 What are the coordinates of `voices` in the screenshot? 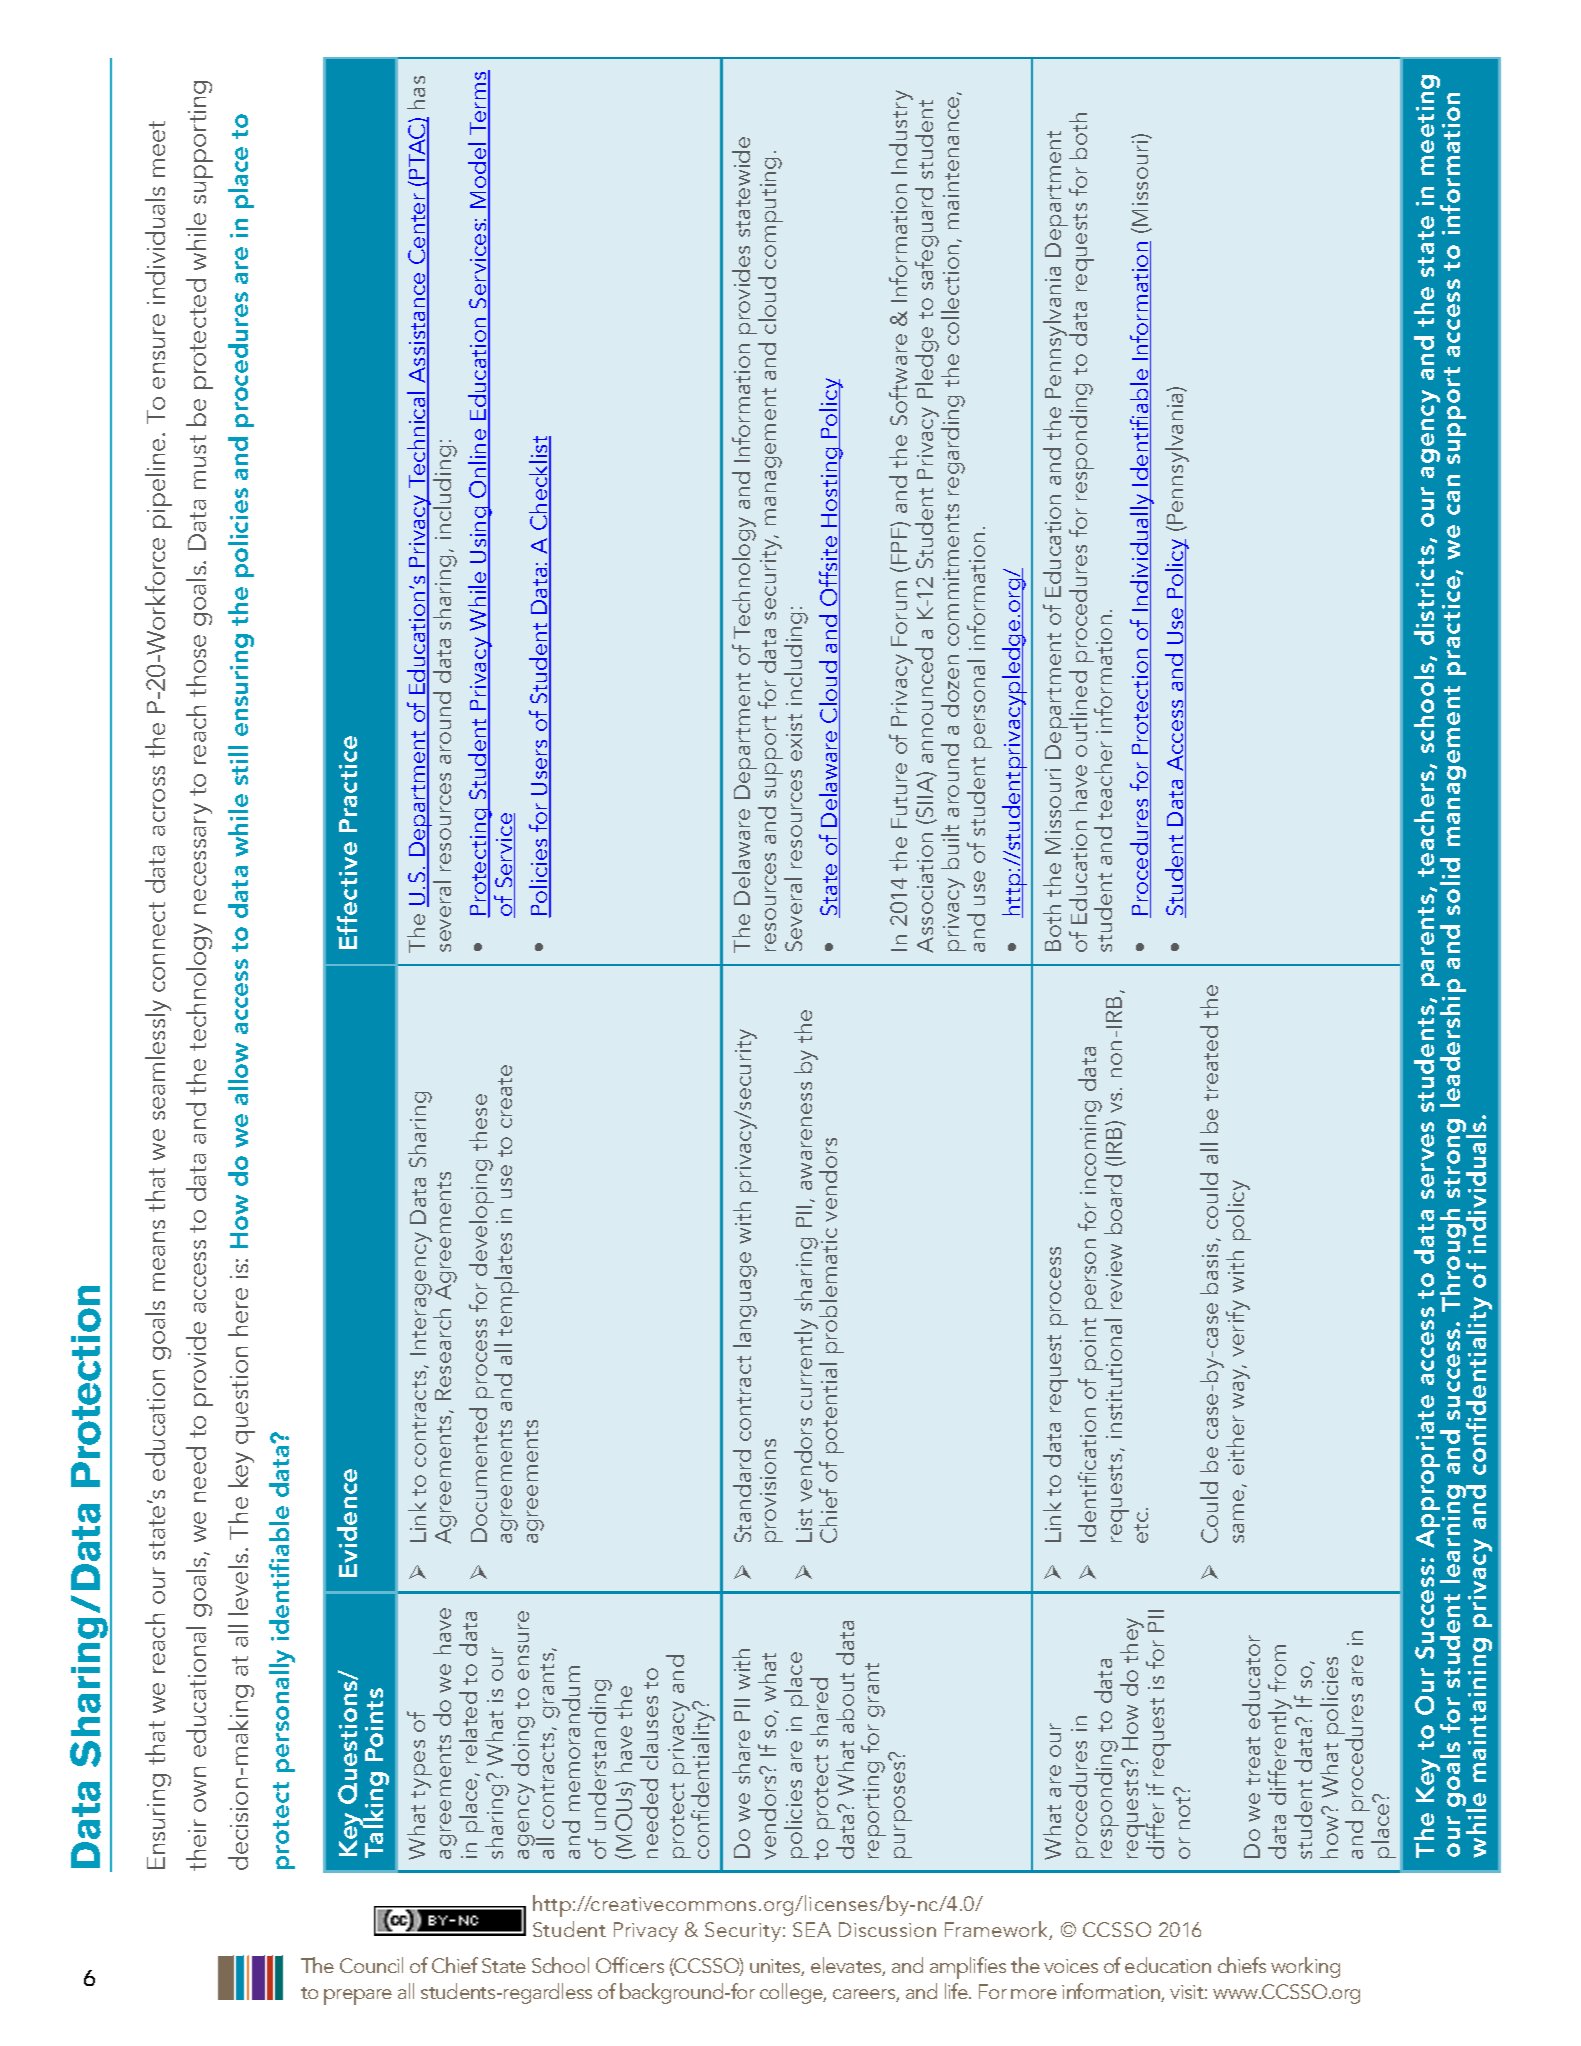 It's located at (1071, 1966).
